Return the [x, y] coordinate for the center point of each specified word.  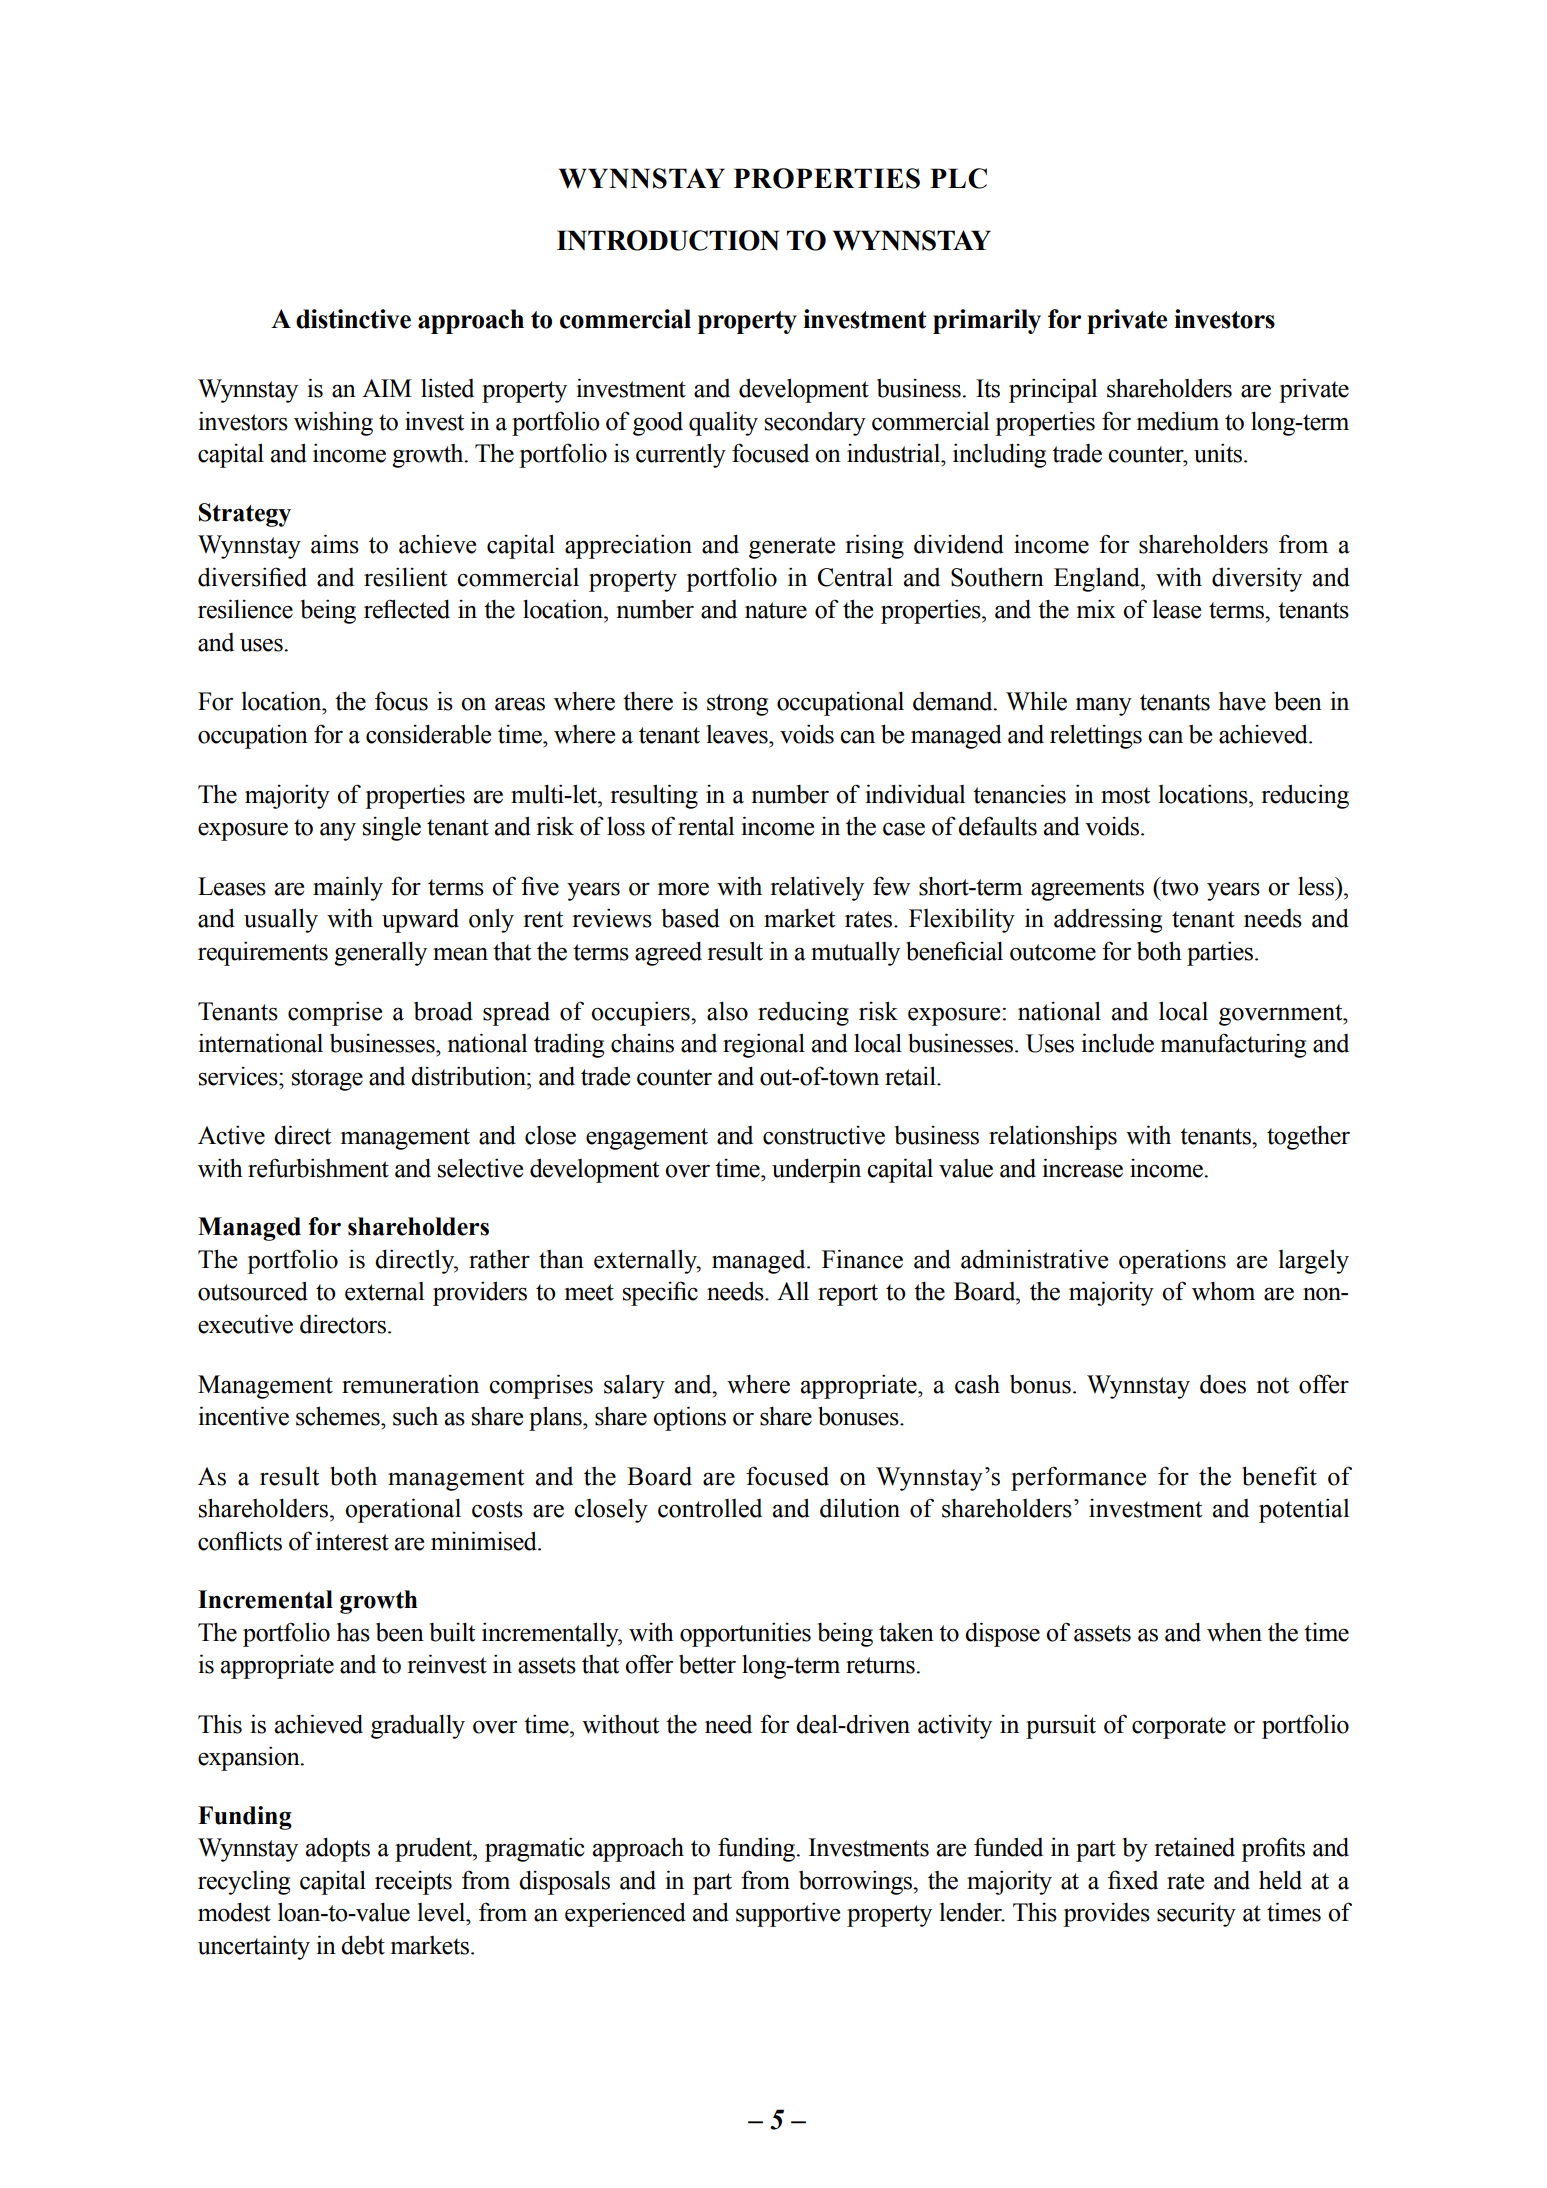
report [848, 1295]
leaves [738, 734]
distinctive [353, 319]
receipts [413, 1883]
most [1125, 795]
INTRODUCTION [668, 240]
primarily [987, 321]
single [392, 828]
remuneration [410, 1384]
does [1223, 1384]
